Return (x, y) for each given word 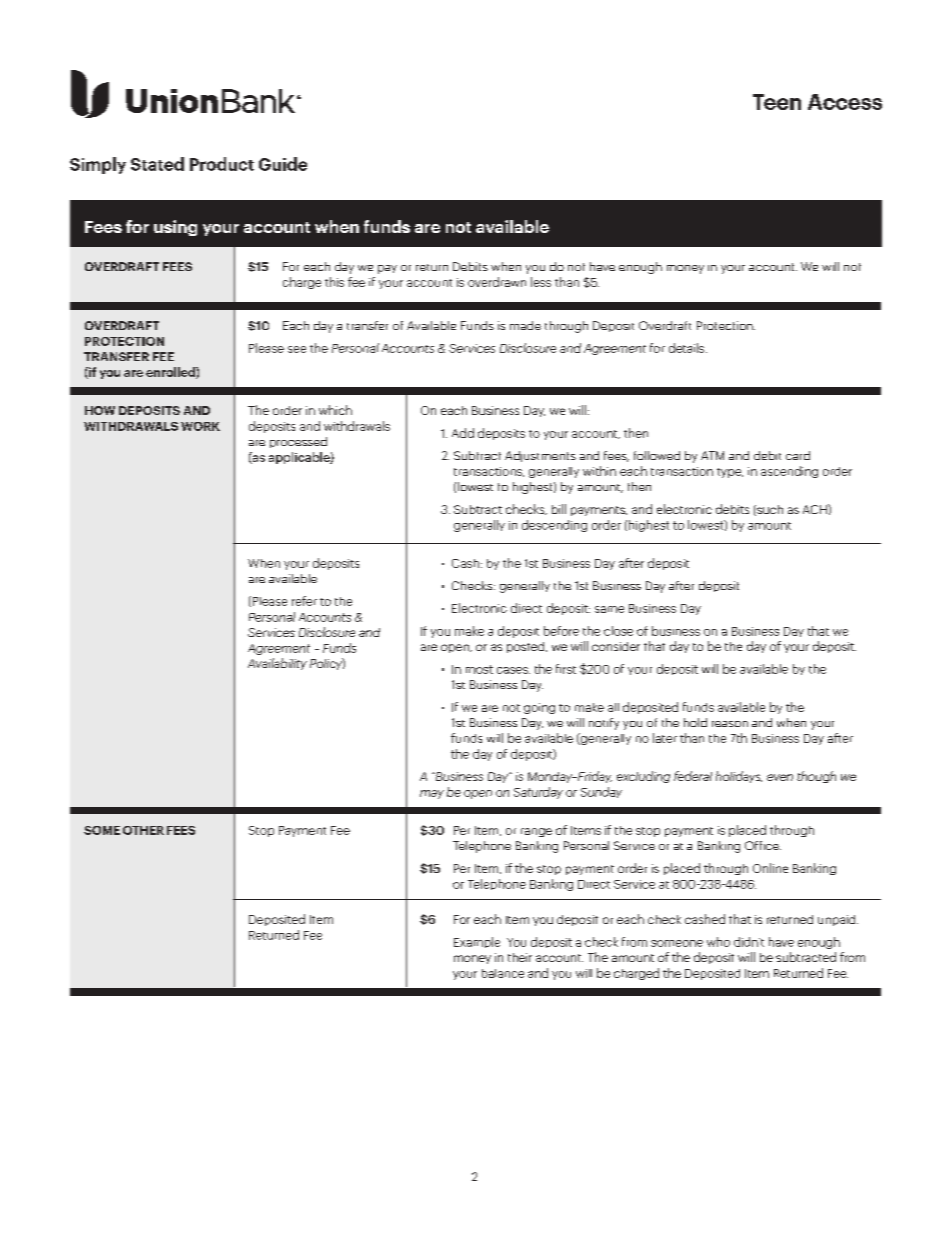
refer (304, 601)
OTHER (143, 830)
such (769, 510)
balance (503, 973)
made (525, 325)
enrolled (171, 373)
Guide (283, 164)
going (539, 708)
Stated (157, 164)
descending (554, 526)
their (520, 957)
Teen (777, 102)
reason (730, 724)
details (688, 348)
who (718, 942)
